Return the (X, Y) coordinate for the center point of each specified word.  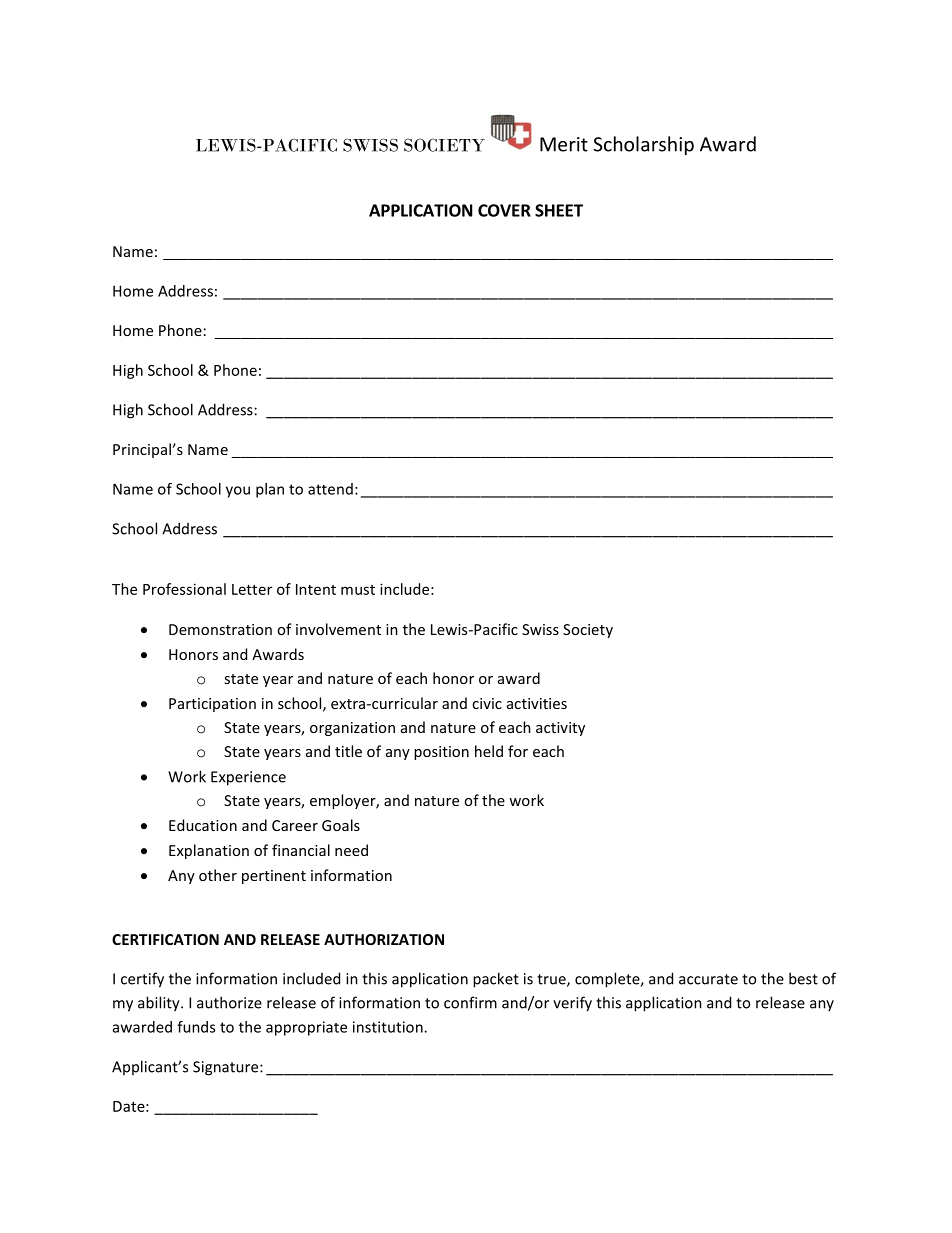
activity (560, 729)
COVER (504, 210)
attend (330, 489)
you (238, 492)
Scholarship (643, 145)
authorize (229, 1002)
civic (487, 703)
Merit (564, 144)
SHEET (559, 210)
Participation (212, 705)
